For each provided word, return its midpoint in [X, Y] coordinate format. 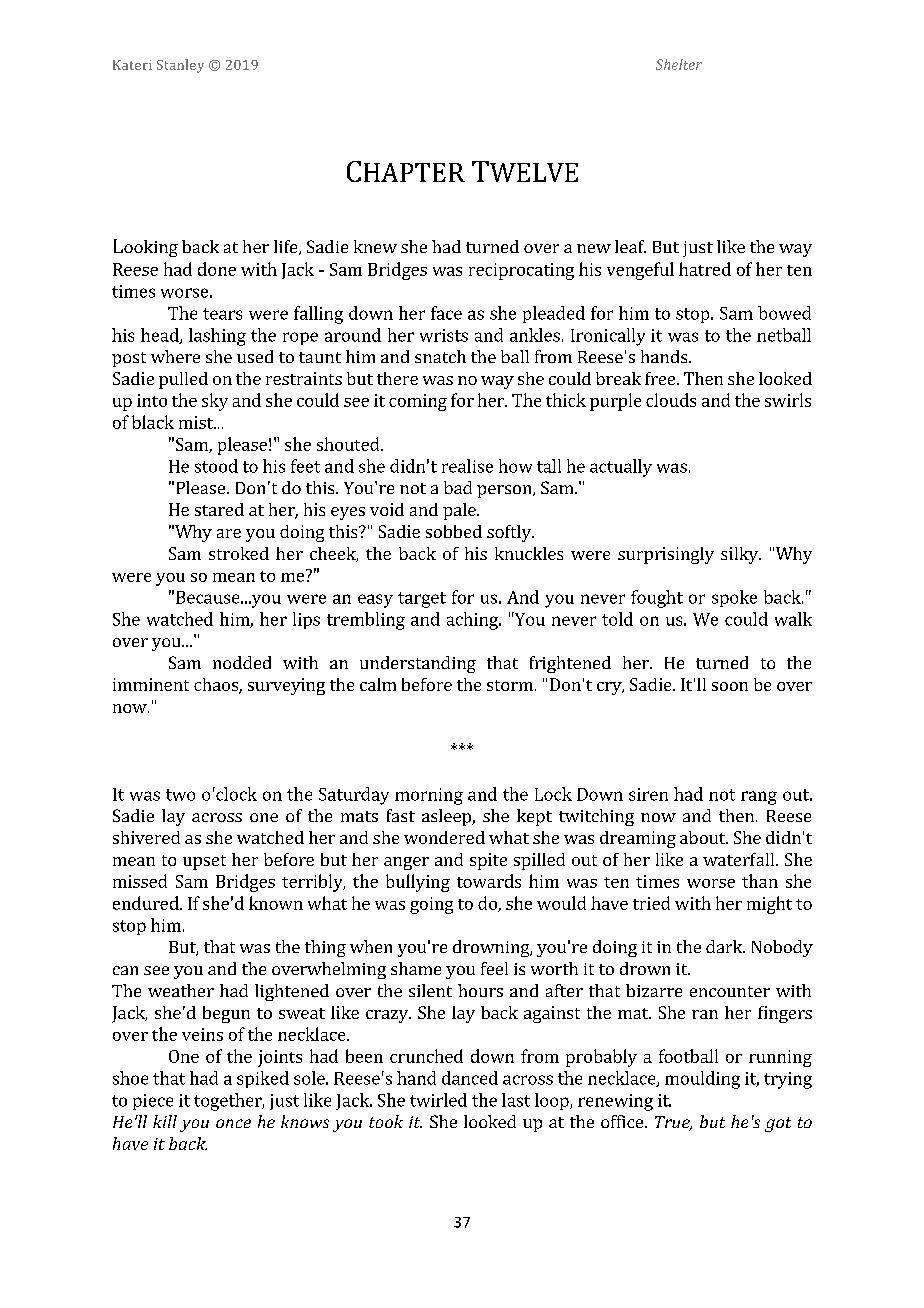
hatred [705, 269]
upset [204, 862]
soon [730, 686]
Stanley [180, 66]
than [760, 881]
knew [375, 246]
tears [222, 314]
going [431, 905]
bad [458, 487]
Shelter [679, 64]
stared [219, 509]
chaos [217, 686]
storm [510, 685]
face [446, 313]
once [233, 1123]
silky [740, 555]
